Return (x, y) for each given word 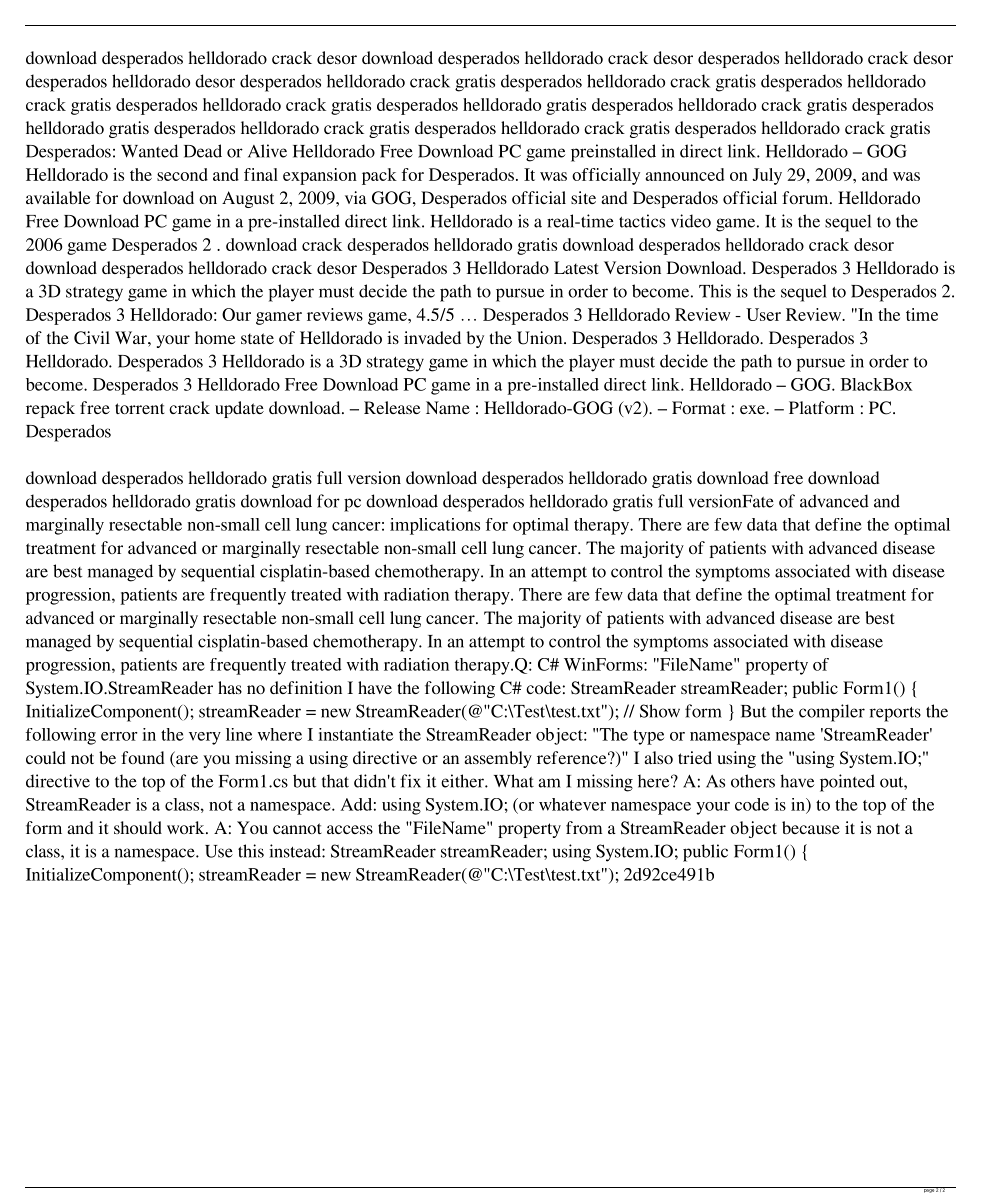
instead (296, 851)
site (583, 197)
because (811, 827)
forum (806, 197)
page (928, 1190)
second (182, 174)
